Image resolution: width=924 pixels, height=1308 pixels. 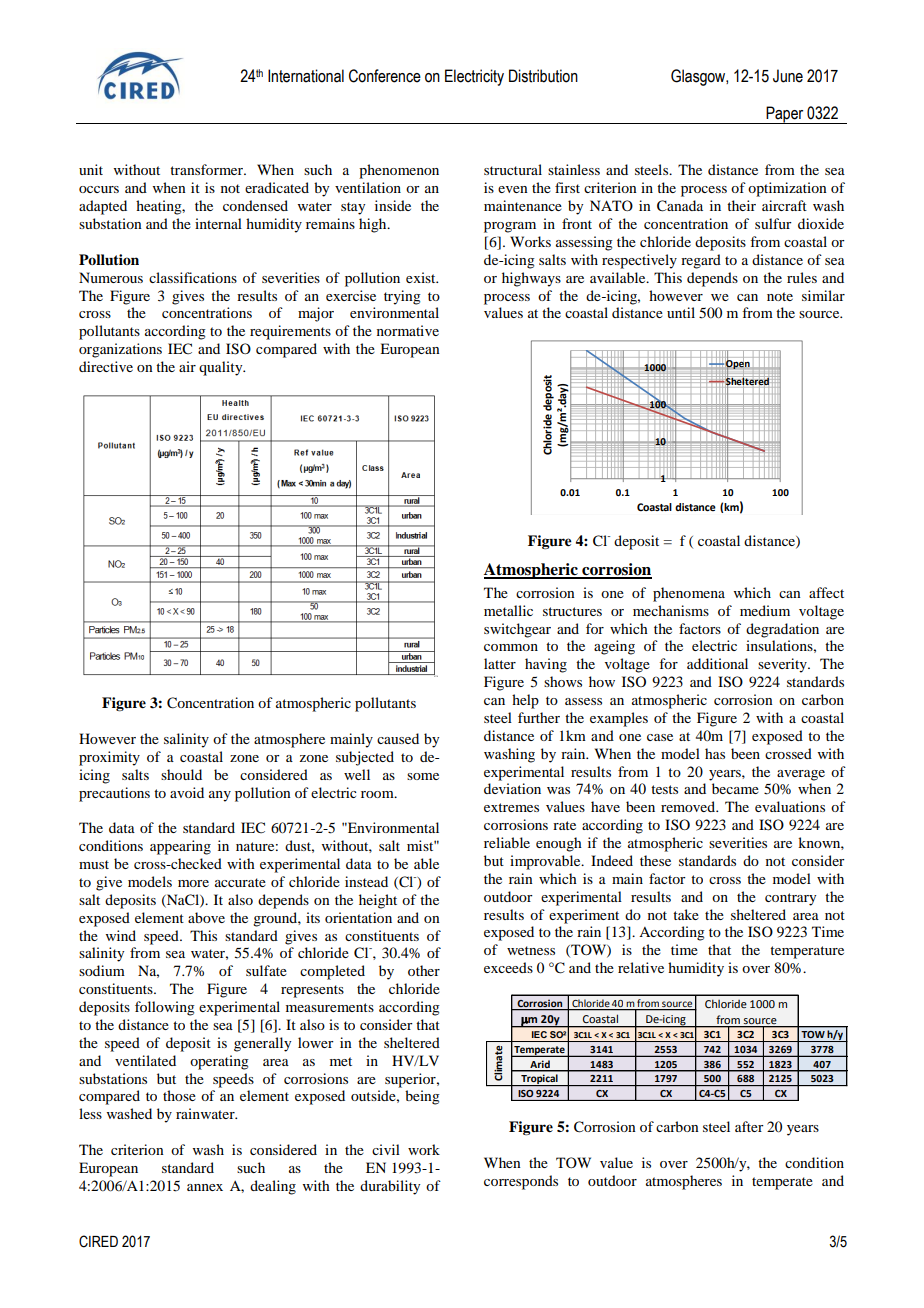 What do you see at coordinates (790, 899) in the screenshot?
I see `contrary` at bounding box center [790, 899].
